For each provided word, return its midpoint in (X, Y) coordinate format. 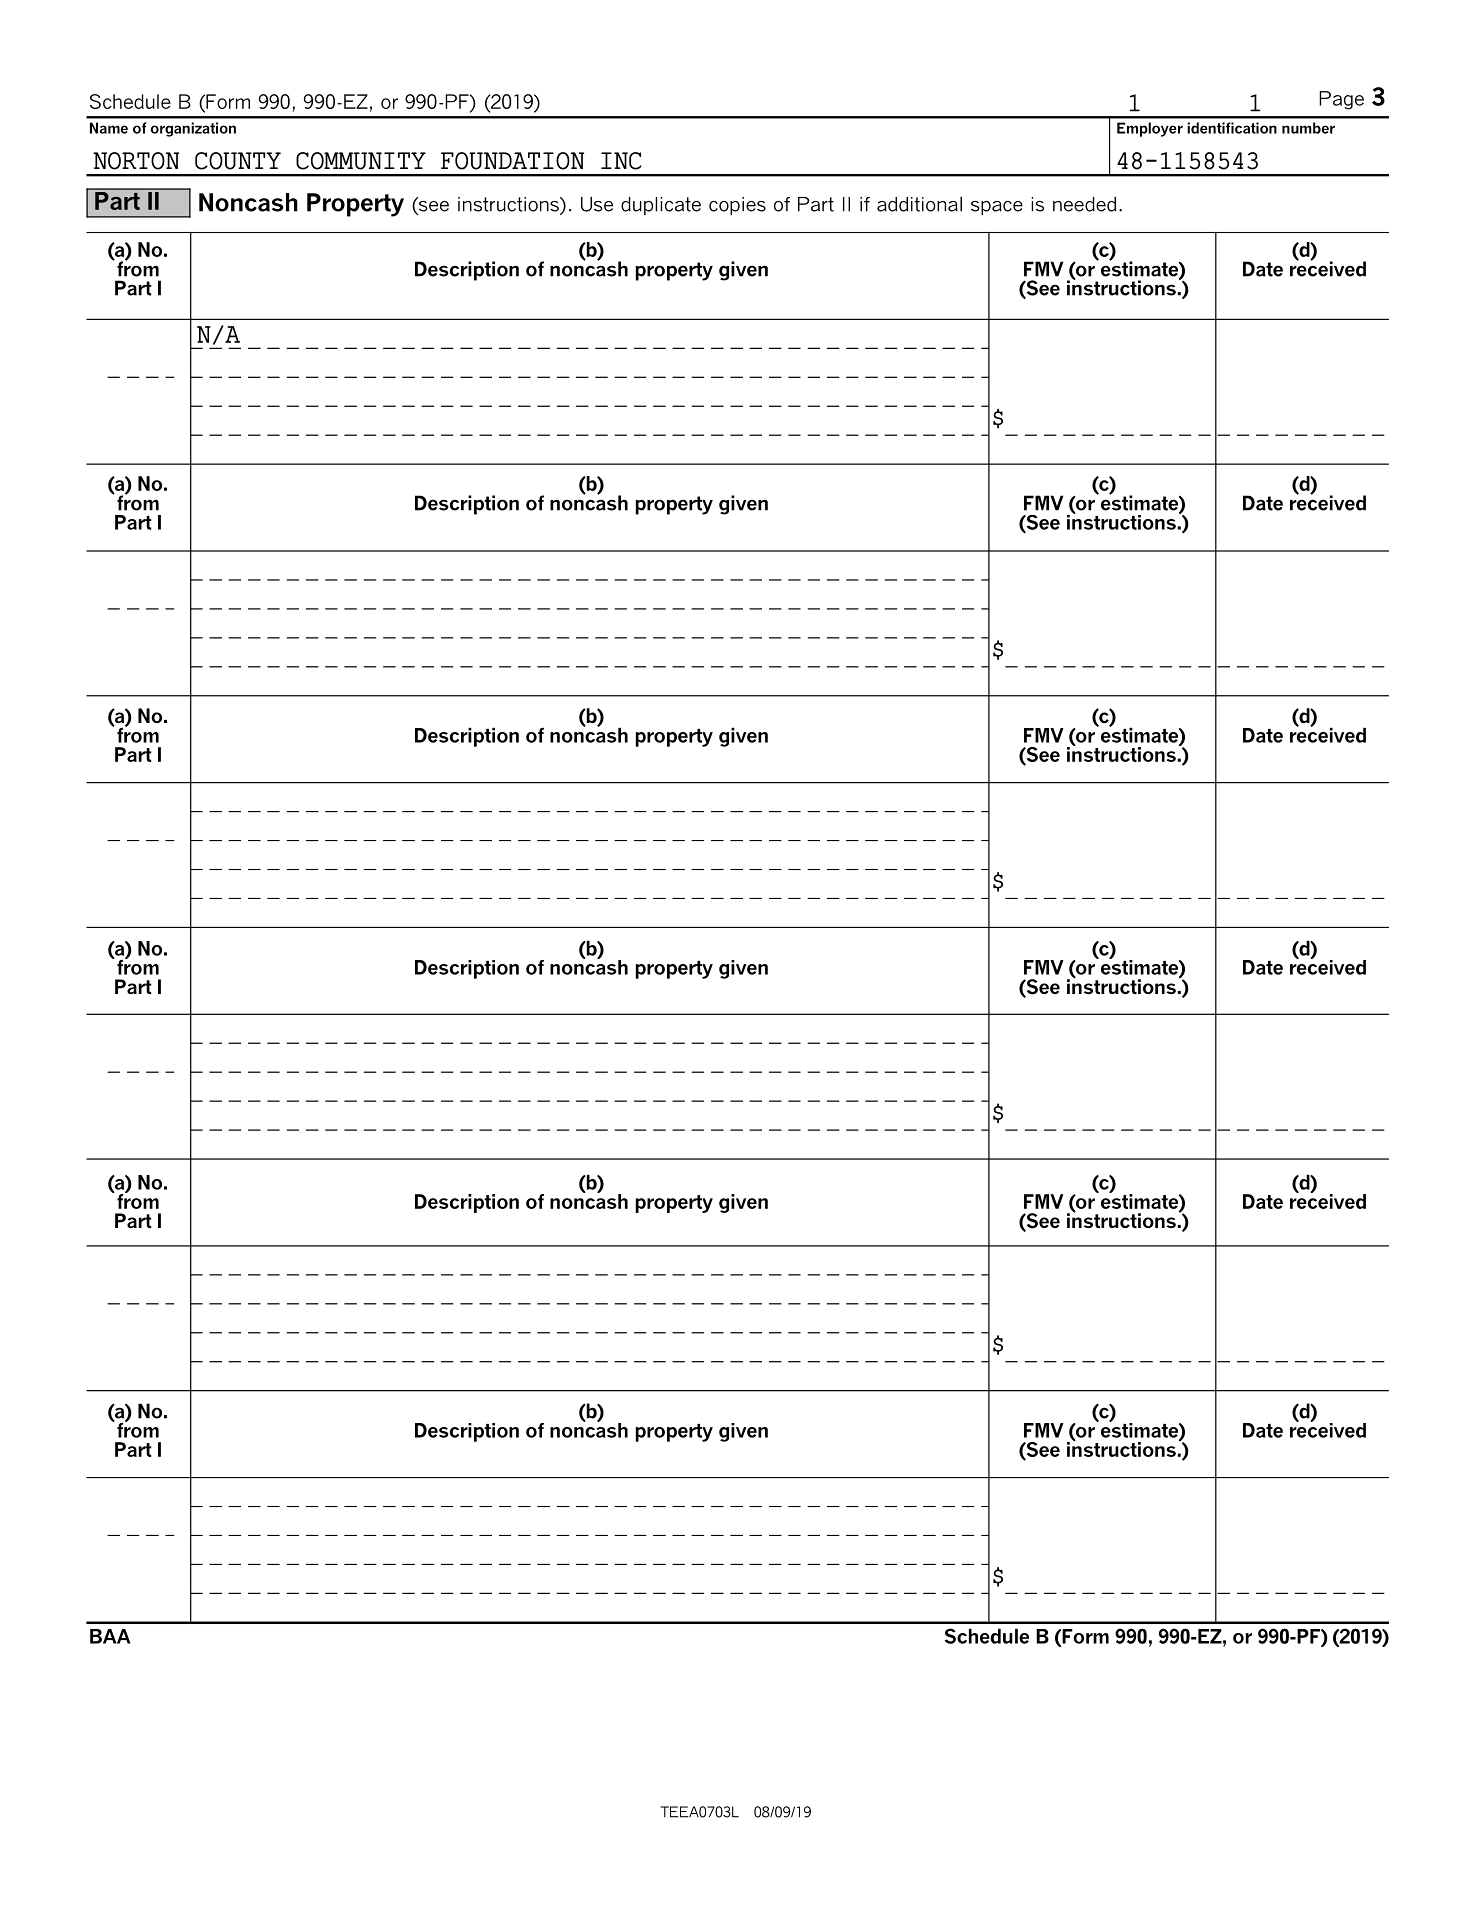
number (1308, 128)
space (997, 208)
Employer (1150, 129)
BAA (110, 1636)
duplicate (661, 206)
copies (737, 206)
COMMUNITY (361, 161)
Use (597, 204)
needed (1084, 204)
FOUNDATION (512, 161)
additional (919, 204)
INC (621, 161)
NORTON (136, 161)
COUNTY (238, 161)
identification (1232, 128)
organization (193, 129)
